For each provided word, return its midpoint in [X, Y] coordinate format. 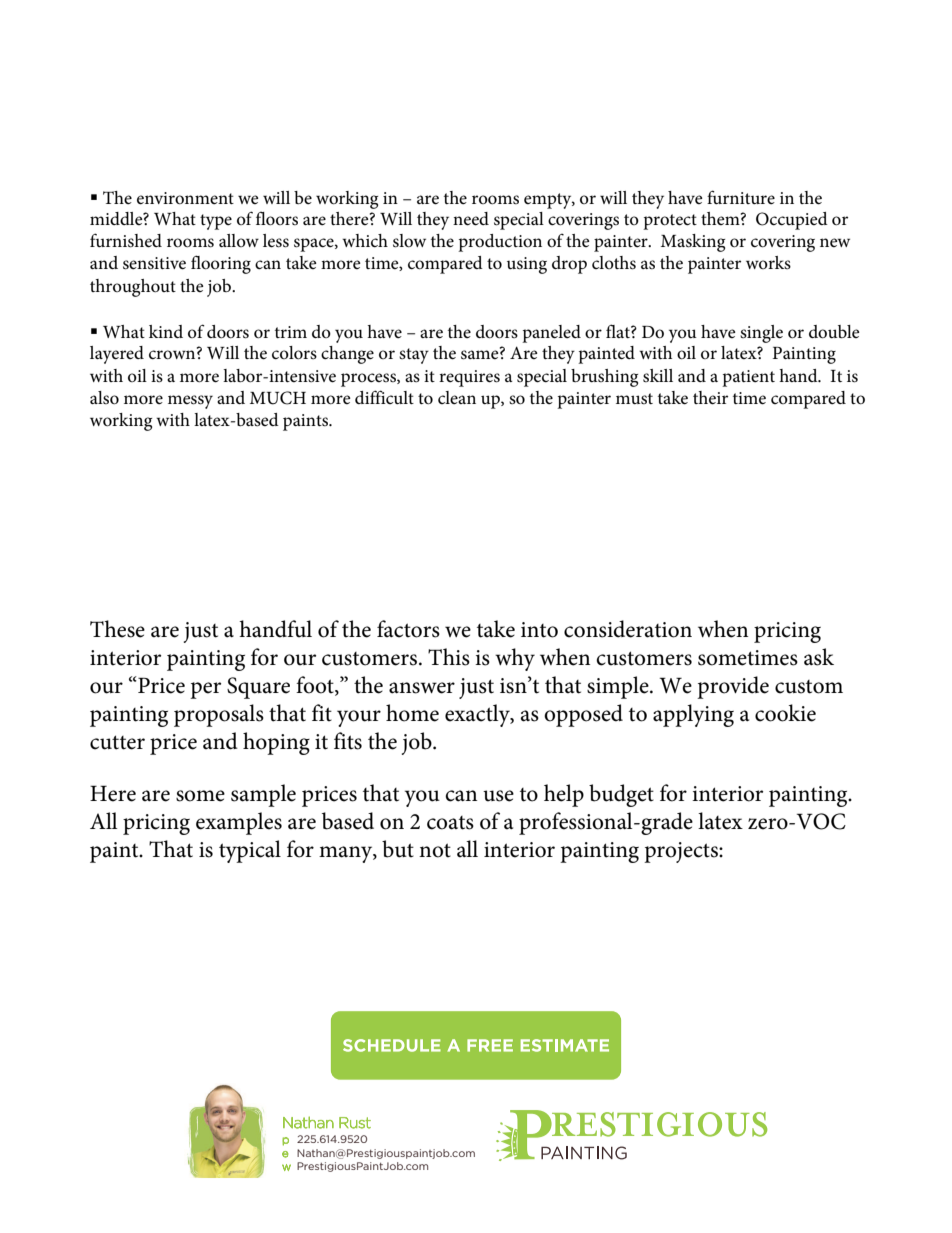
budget [621, 795]
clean [457, 397]
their [710, 398]
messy [190, 402]
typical [250, 851]
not [435, 850]
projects [682, 852]
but [398, 849]
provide [733, 687]
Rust [355, 1123]
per [205, 690]
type [216, 222]
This [449, 657]
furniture [741, 197]
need [471, 219]
